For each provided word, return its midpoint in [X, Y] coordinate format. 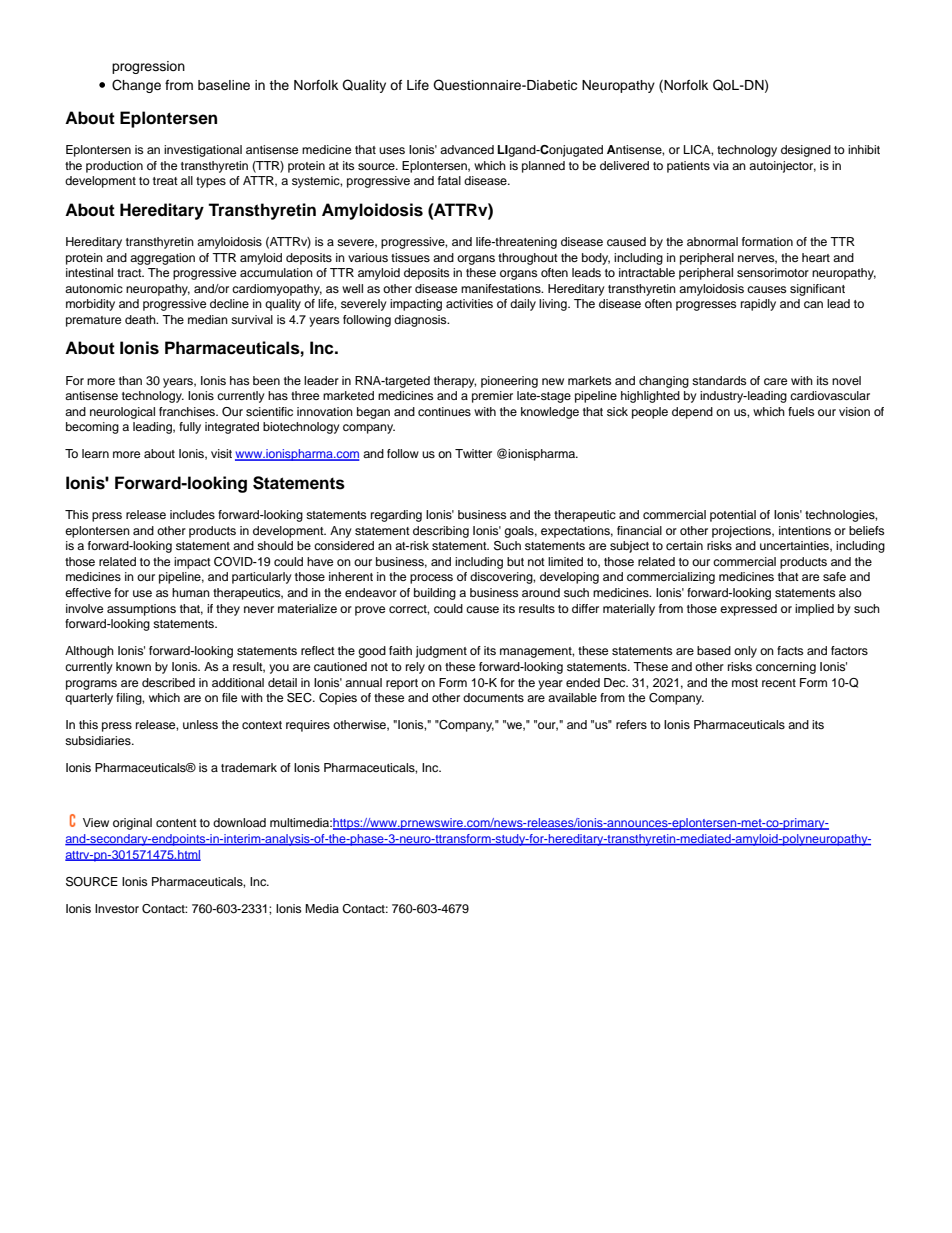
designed [806, 151]
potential [733, 516]
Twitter [473, 453]
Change [136, 86]
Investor [117, 908]
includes [192, 514]
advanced [467, 149]
